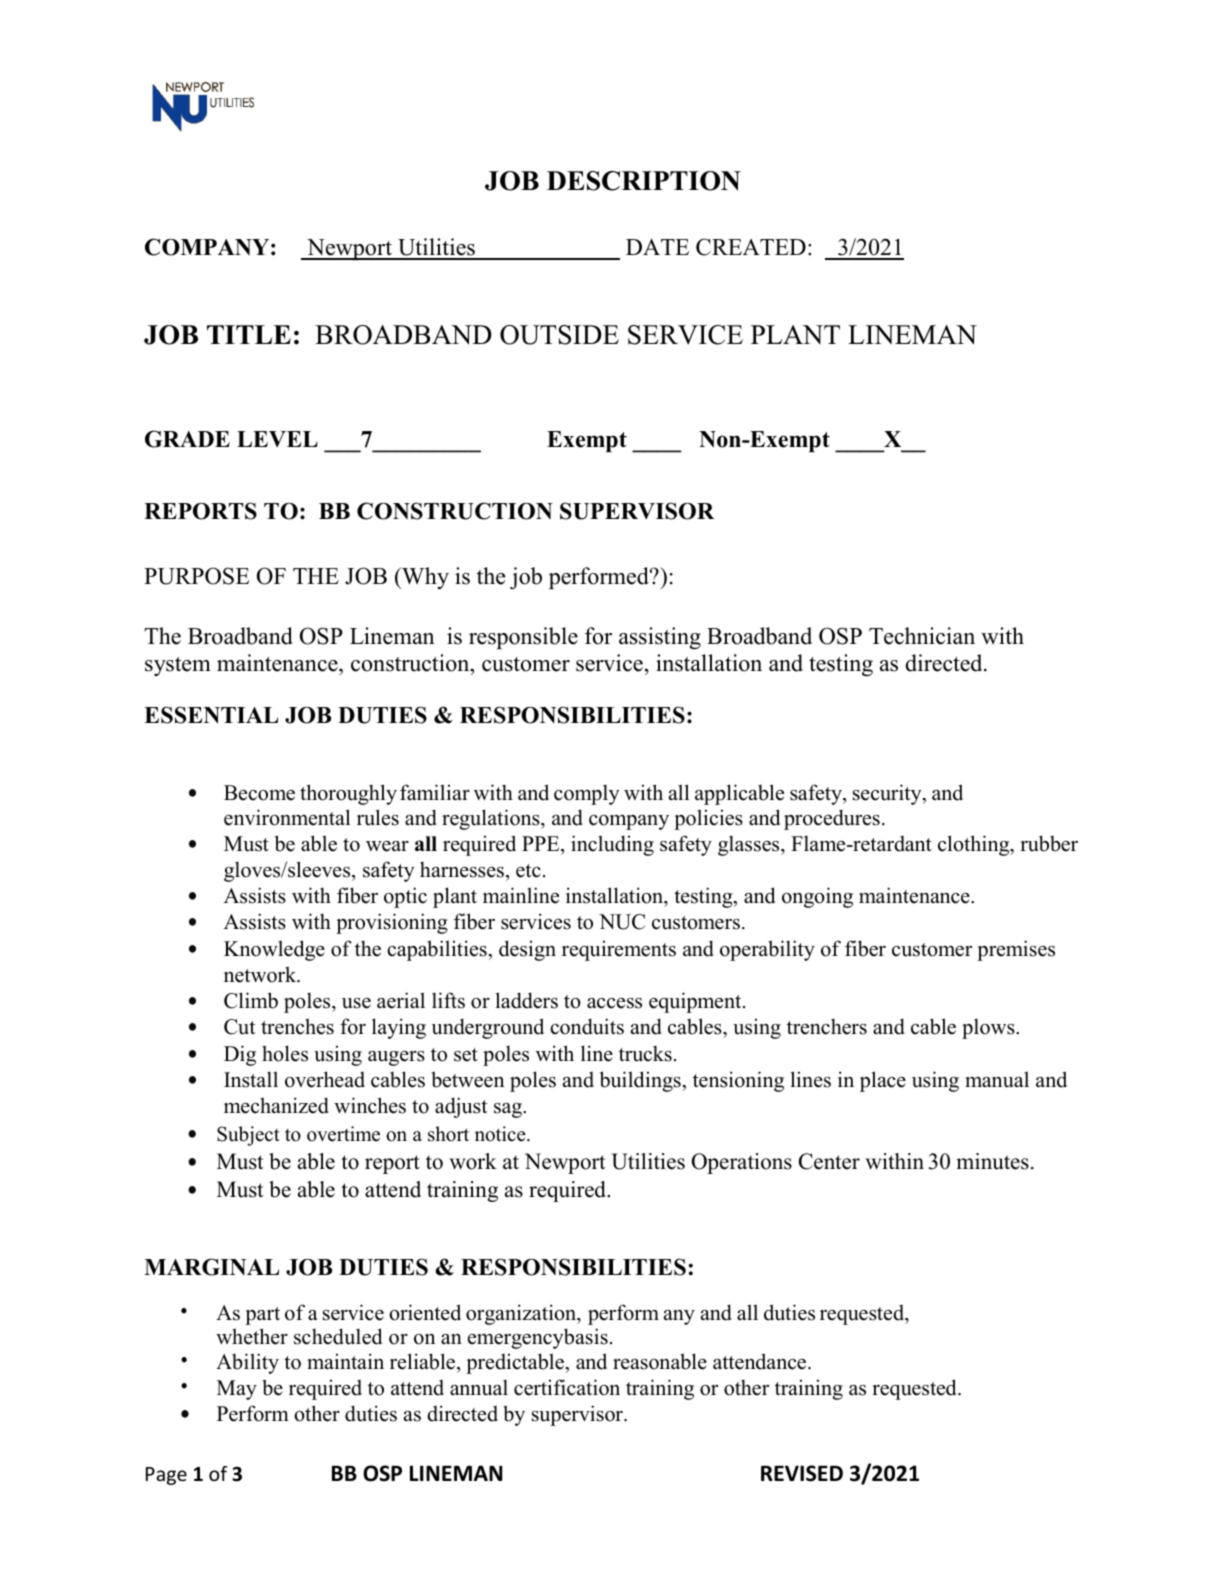 This page has height=1587, width=1226. I want to click on PURPOSE, so click(197, 576).
